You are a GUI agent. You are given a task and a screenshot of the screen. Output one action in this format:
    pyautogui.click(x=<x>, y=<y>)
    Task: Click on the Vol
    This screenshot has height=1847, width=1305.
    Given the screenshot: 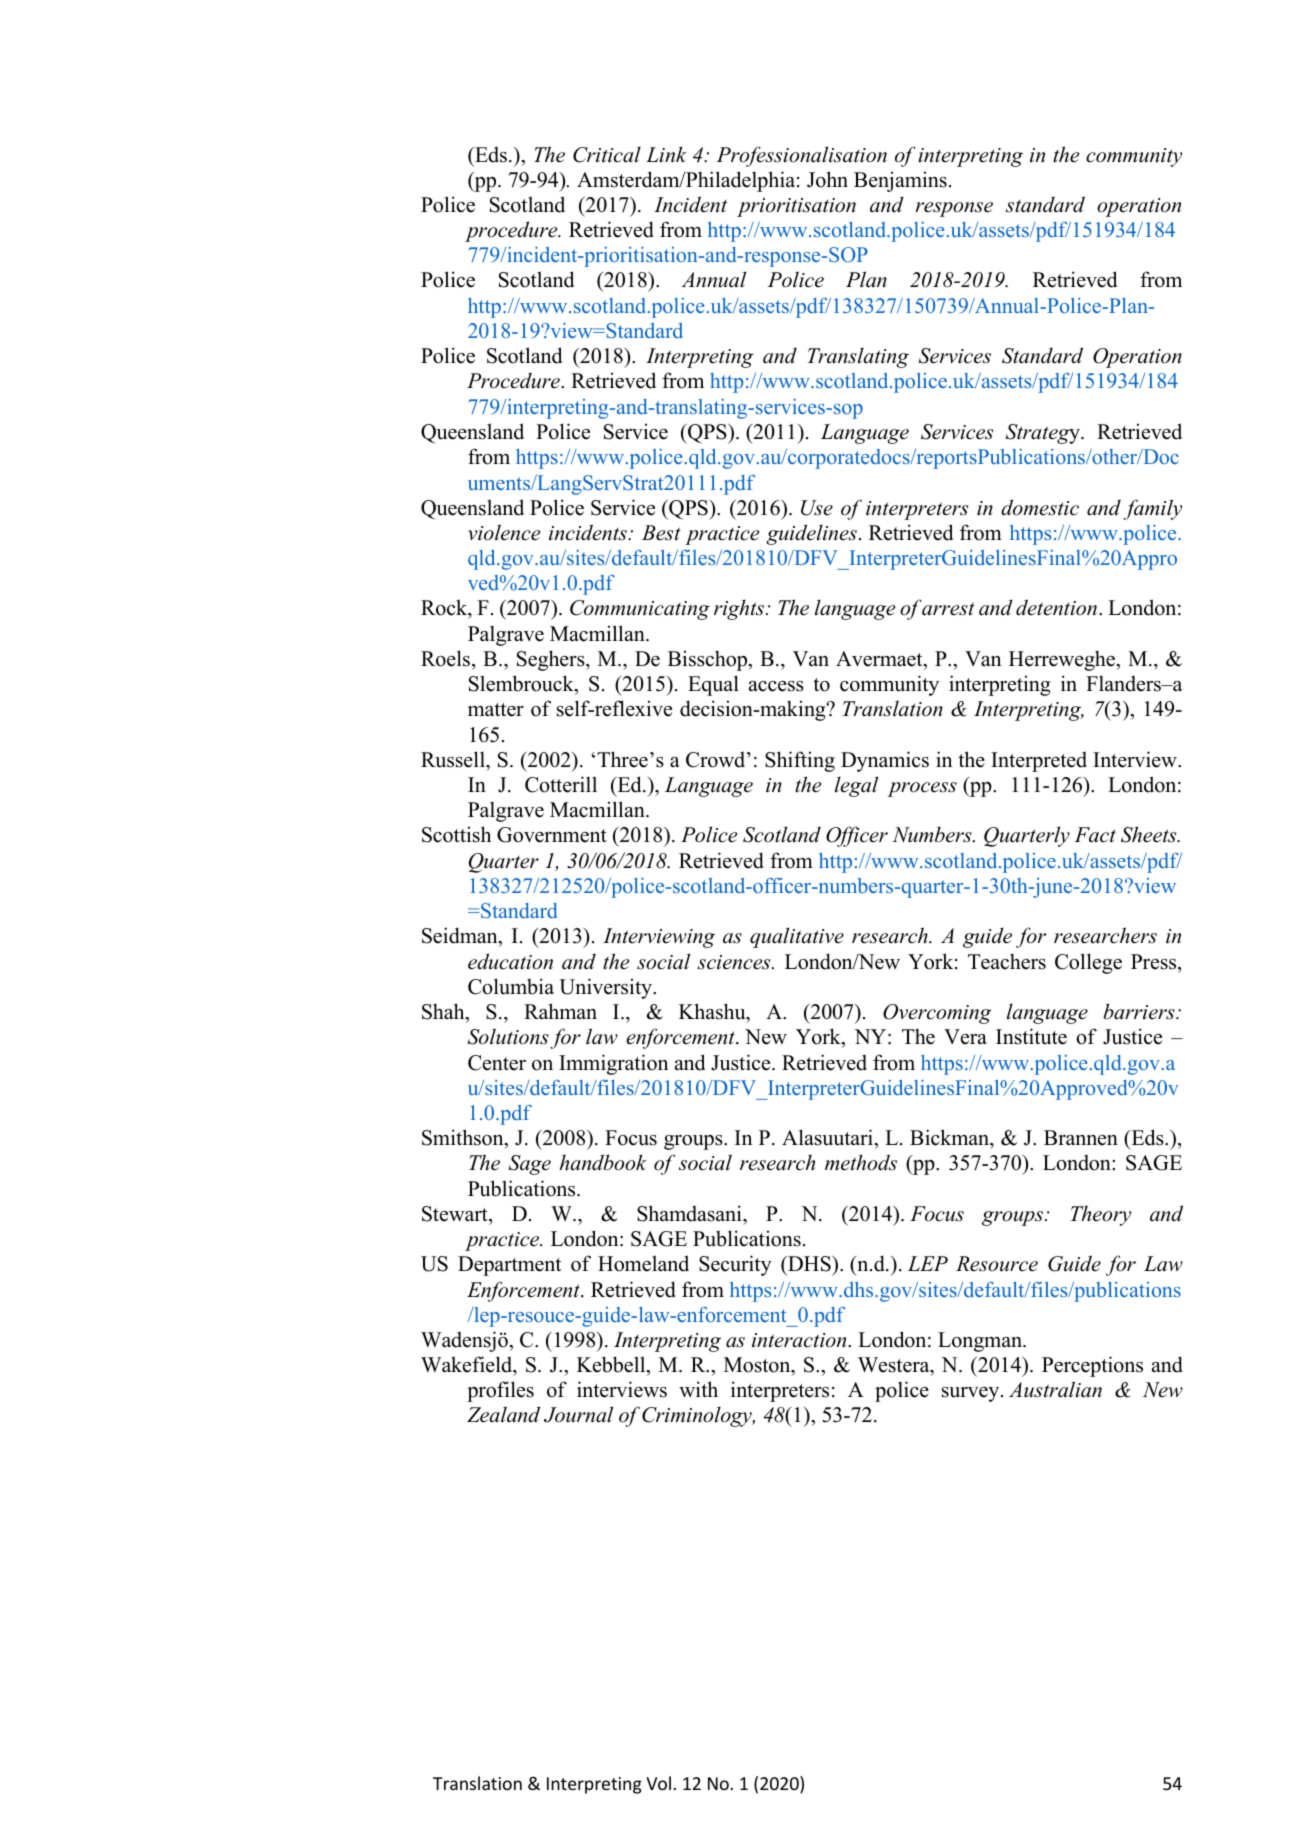 What is the action you would take?
    pyautogui.click(x=658, y=1783)
